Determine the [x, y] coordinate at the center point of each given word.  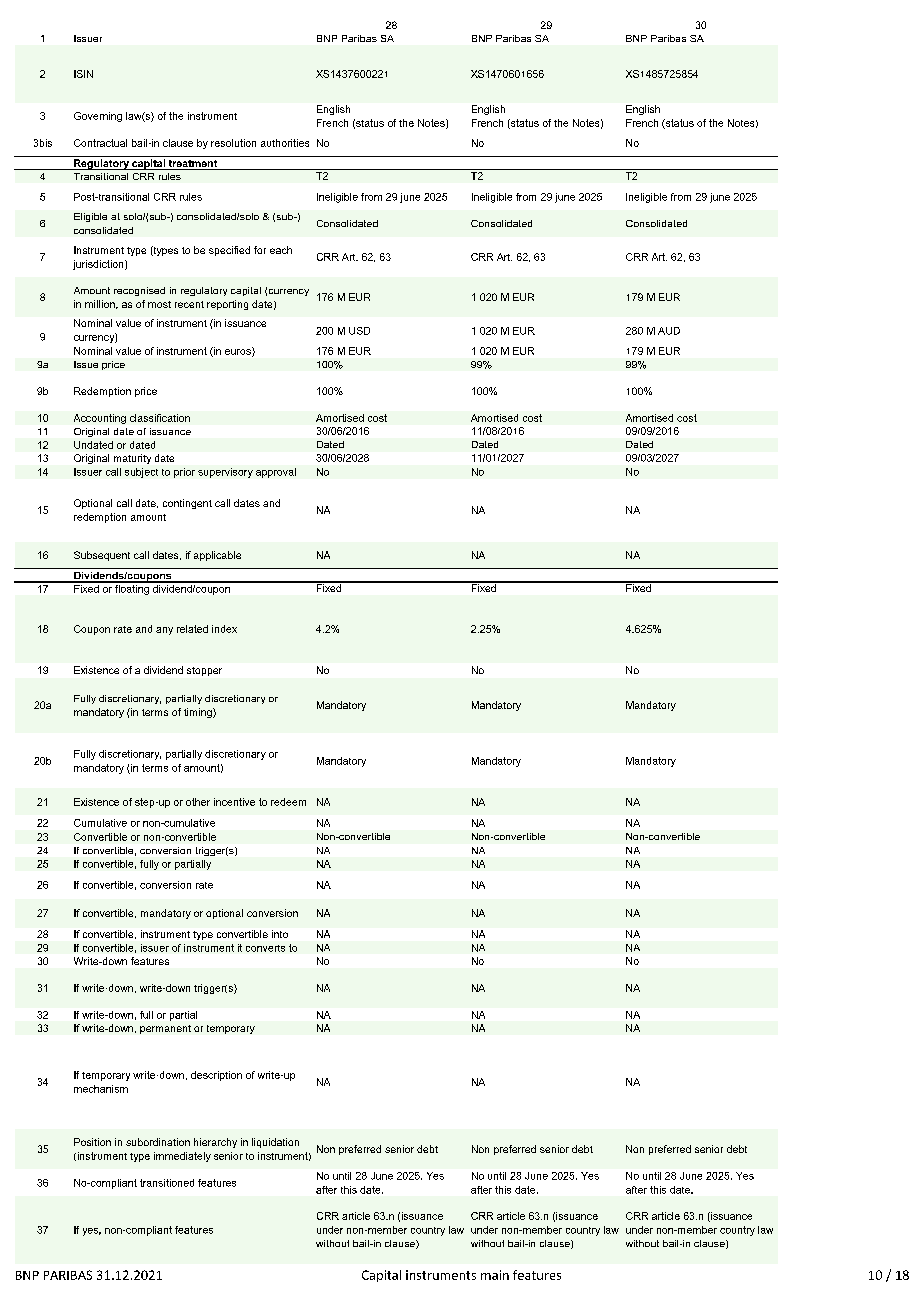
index [224, 629]
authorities [285, 143]
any [164, 631]
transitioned [167, 1183]
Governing [98, 117]
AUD [669, 331]
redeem [288, 802]
